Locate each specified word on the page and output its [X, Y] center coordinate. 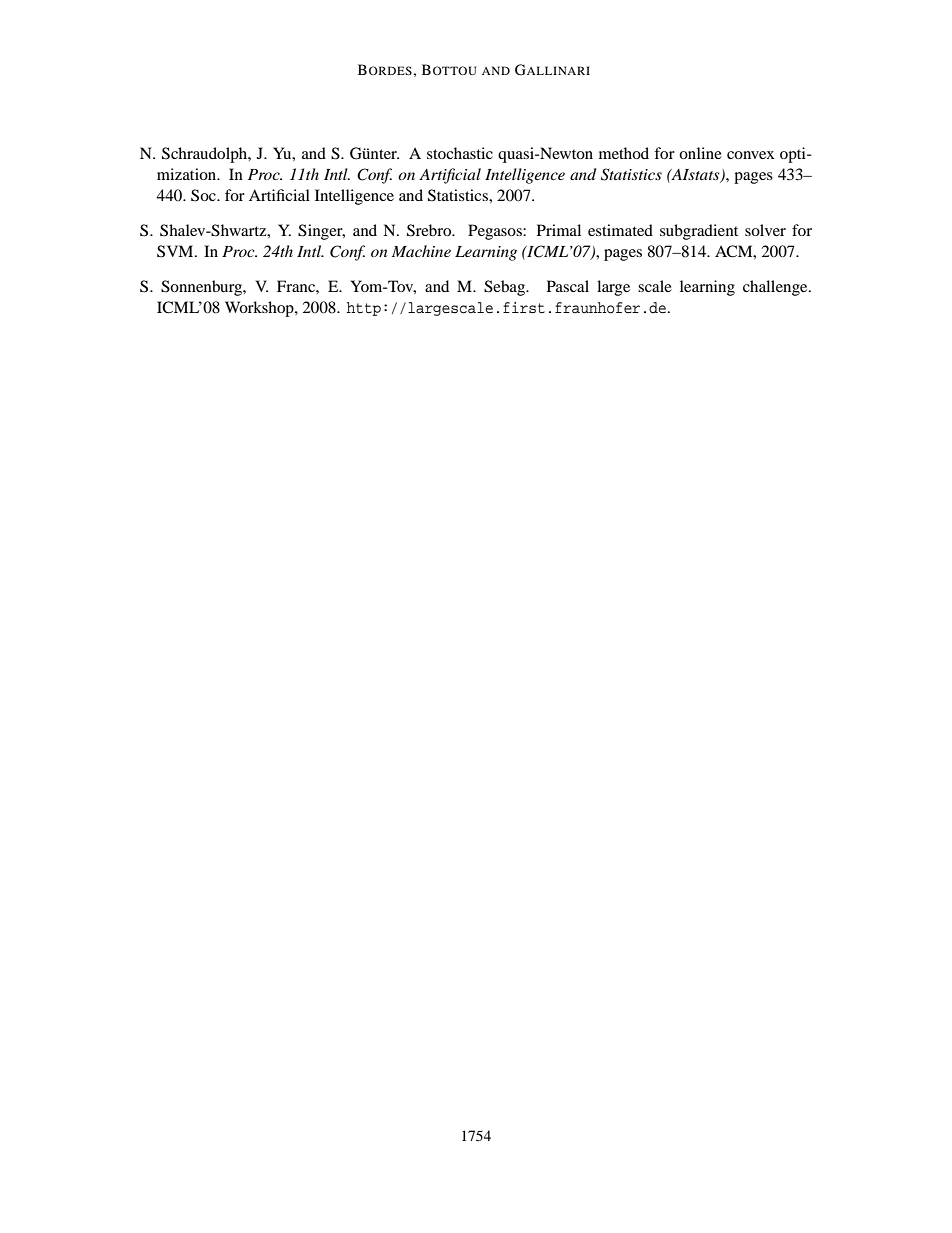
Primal [559, 230]
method [624, 153]
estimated [620, 230]
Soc [204, 195]
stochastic [460, 153]
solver [765, 230]
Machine [421, 251]
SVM [176, 251]
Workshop [260, 309]
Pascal [568, 286]
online [700, 153]
